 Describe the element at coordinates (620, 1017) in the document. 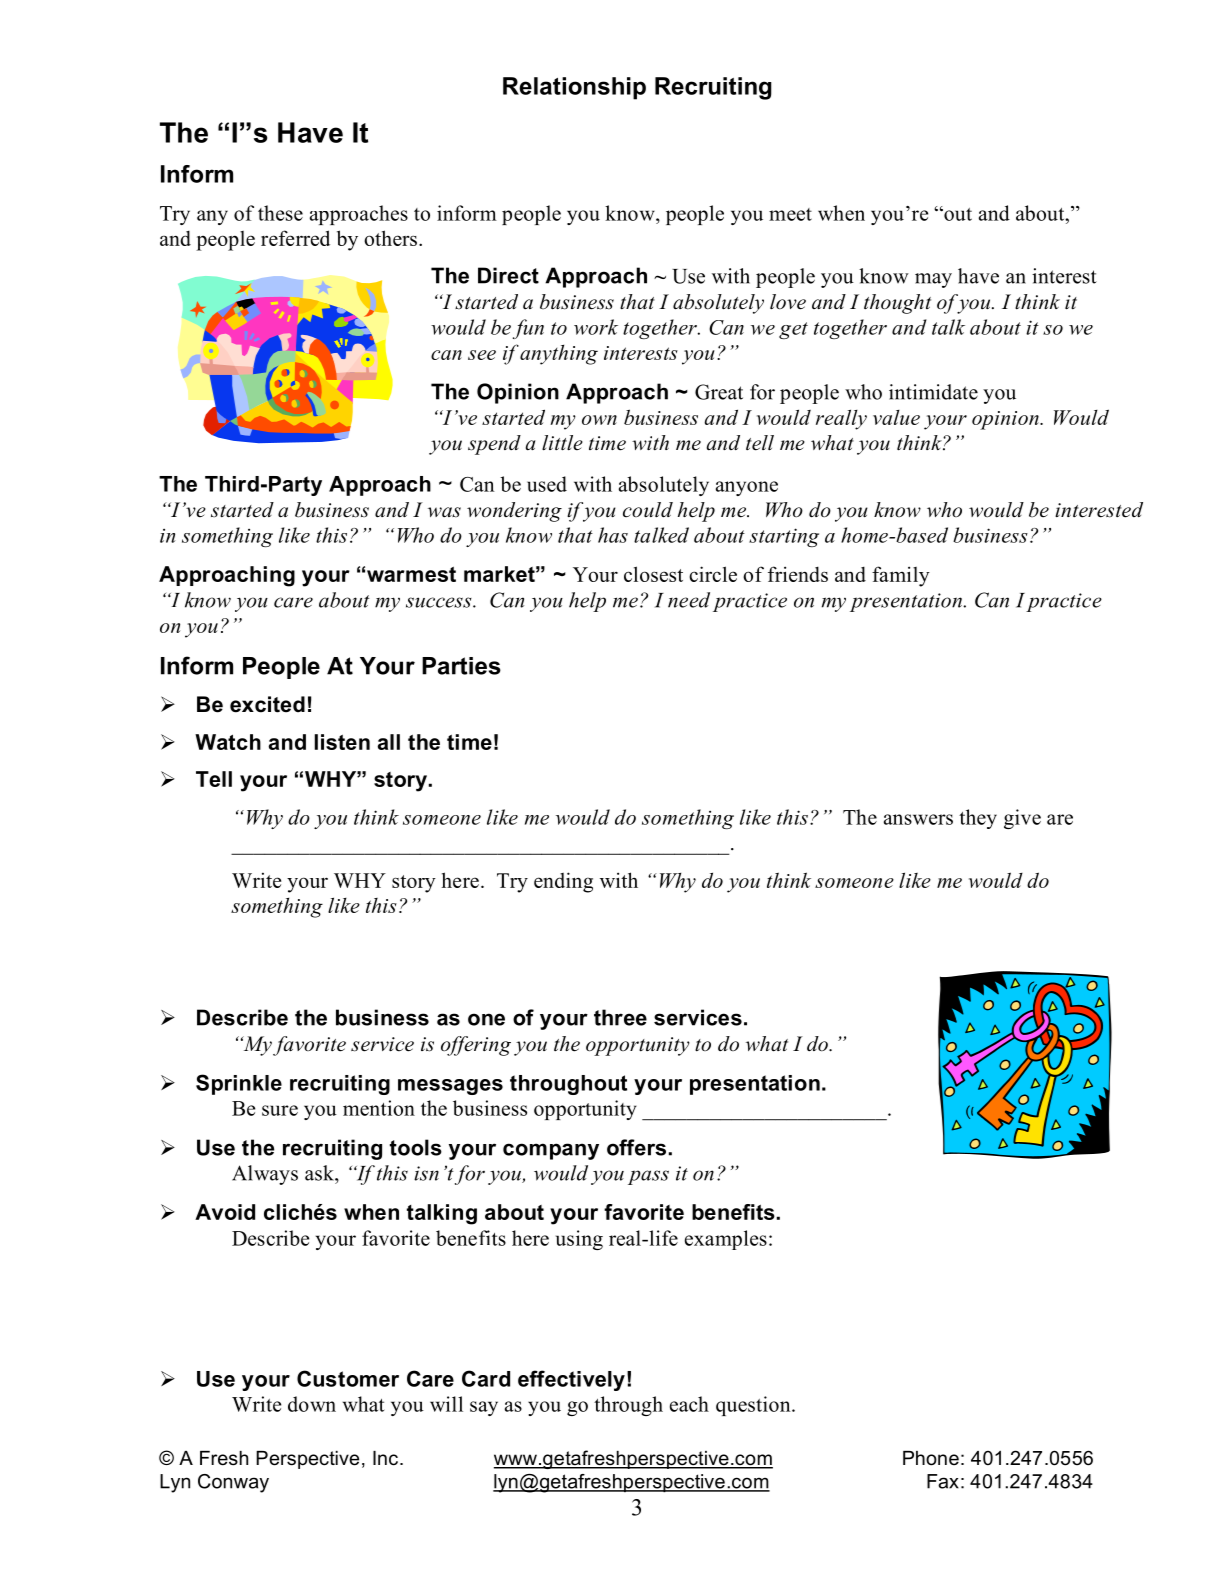

I see `three` at that location.
